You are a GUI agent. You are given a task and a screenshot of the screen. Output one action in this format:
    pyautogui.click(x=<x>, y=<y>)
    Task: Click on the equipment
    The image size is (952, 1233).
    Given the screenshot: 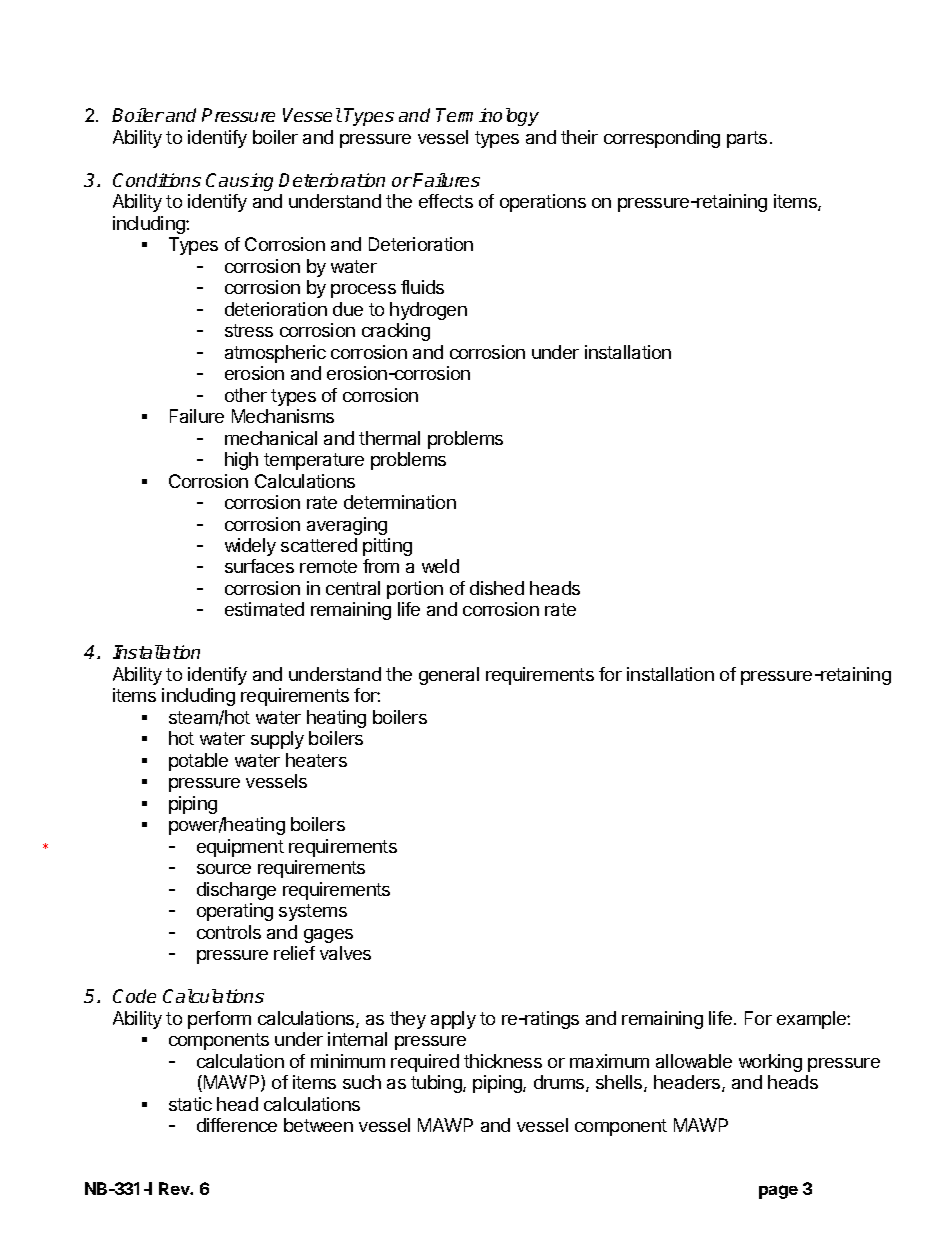 What is the action you would take?
    pyautogui.click(x=240, y=848)
